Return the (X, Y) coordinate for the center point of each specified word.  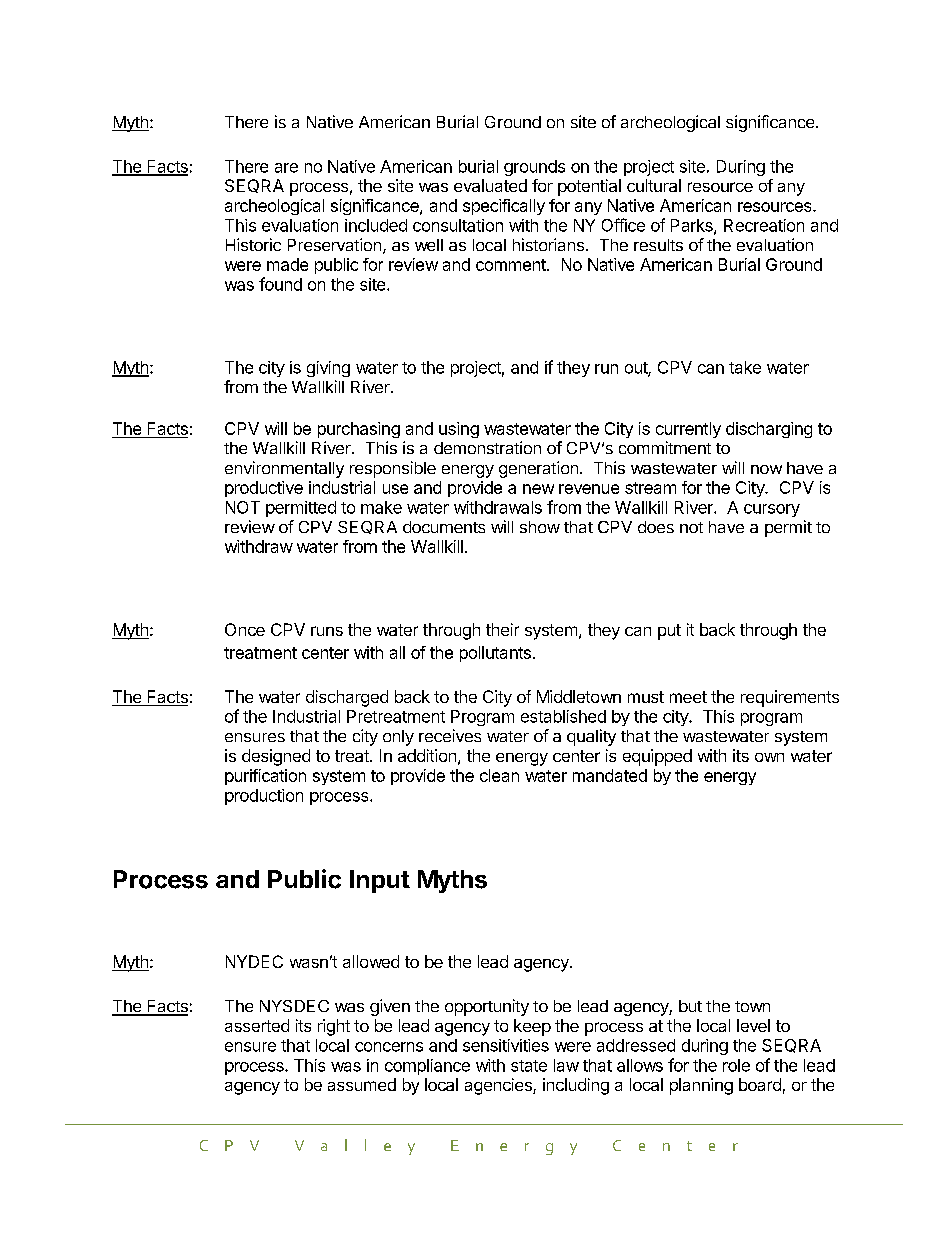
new (538, 489)
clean (499, 775)
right (334, 1027)
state (529, 1066)
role (736, 1065)
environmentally (284, 469)
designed (276, 757)
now (766, 469)
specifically (504, 207)
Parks (693, 226)
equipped (657, 757)
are (286, 168)
